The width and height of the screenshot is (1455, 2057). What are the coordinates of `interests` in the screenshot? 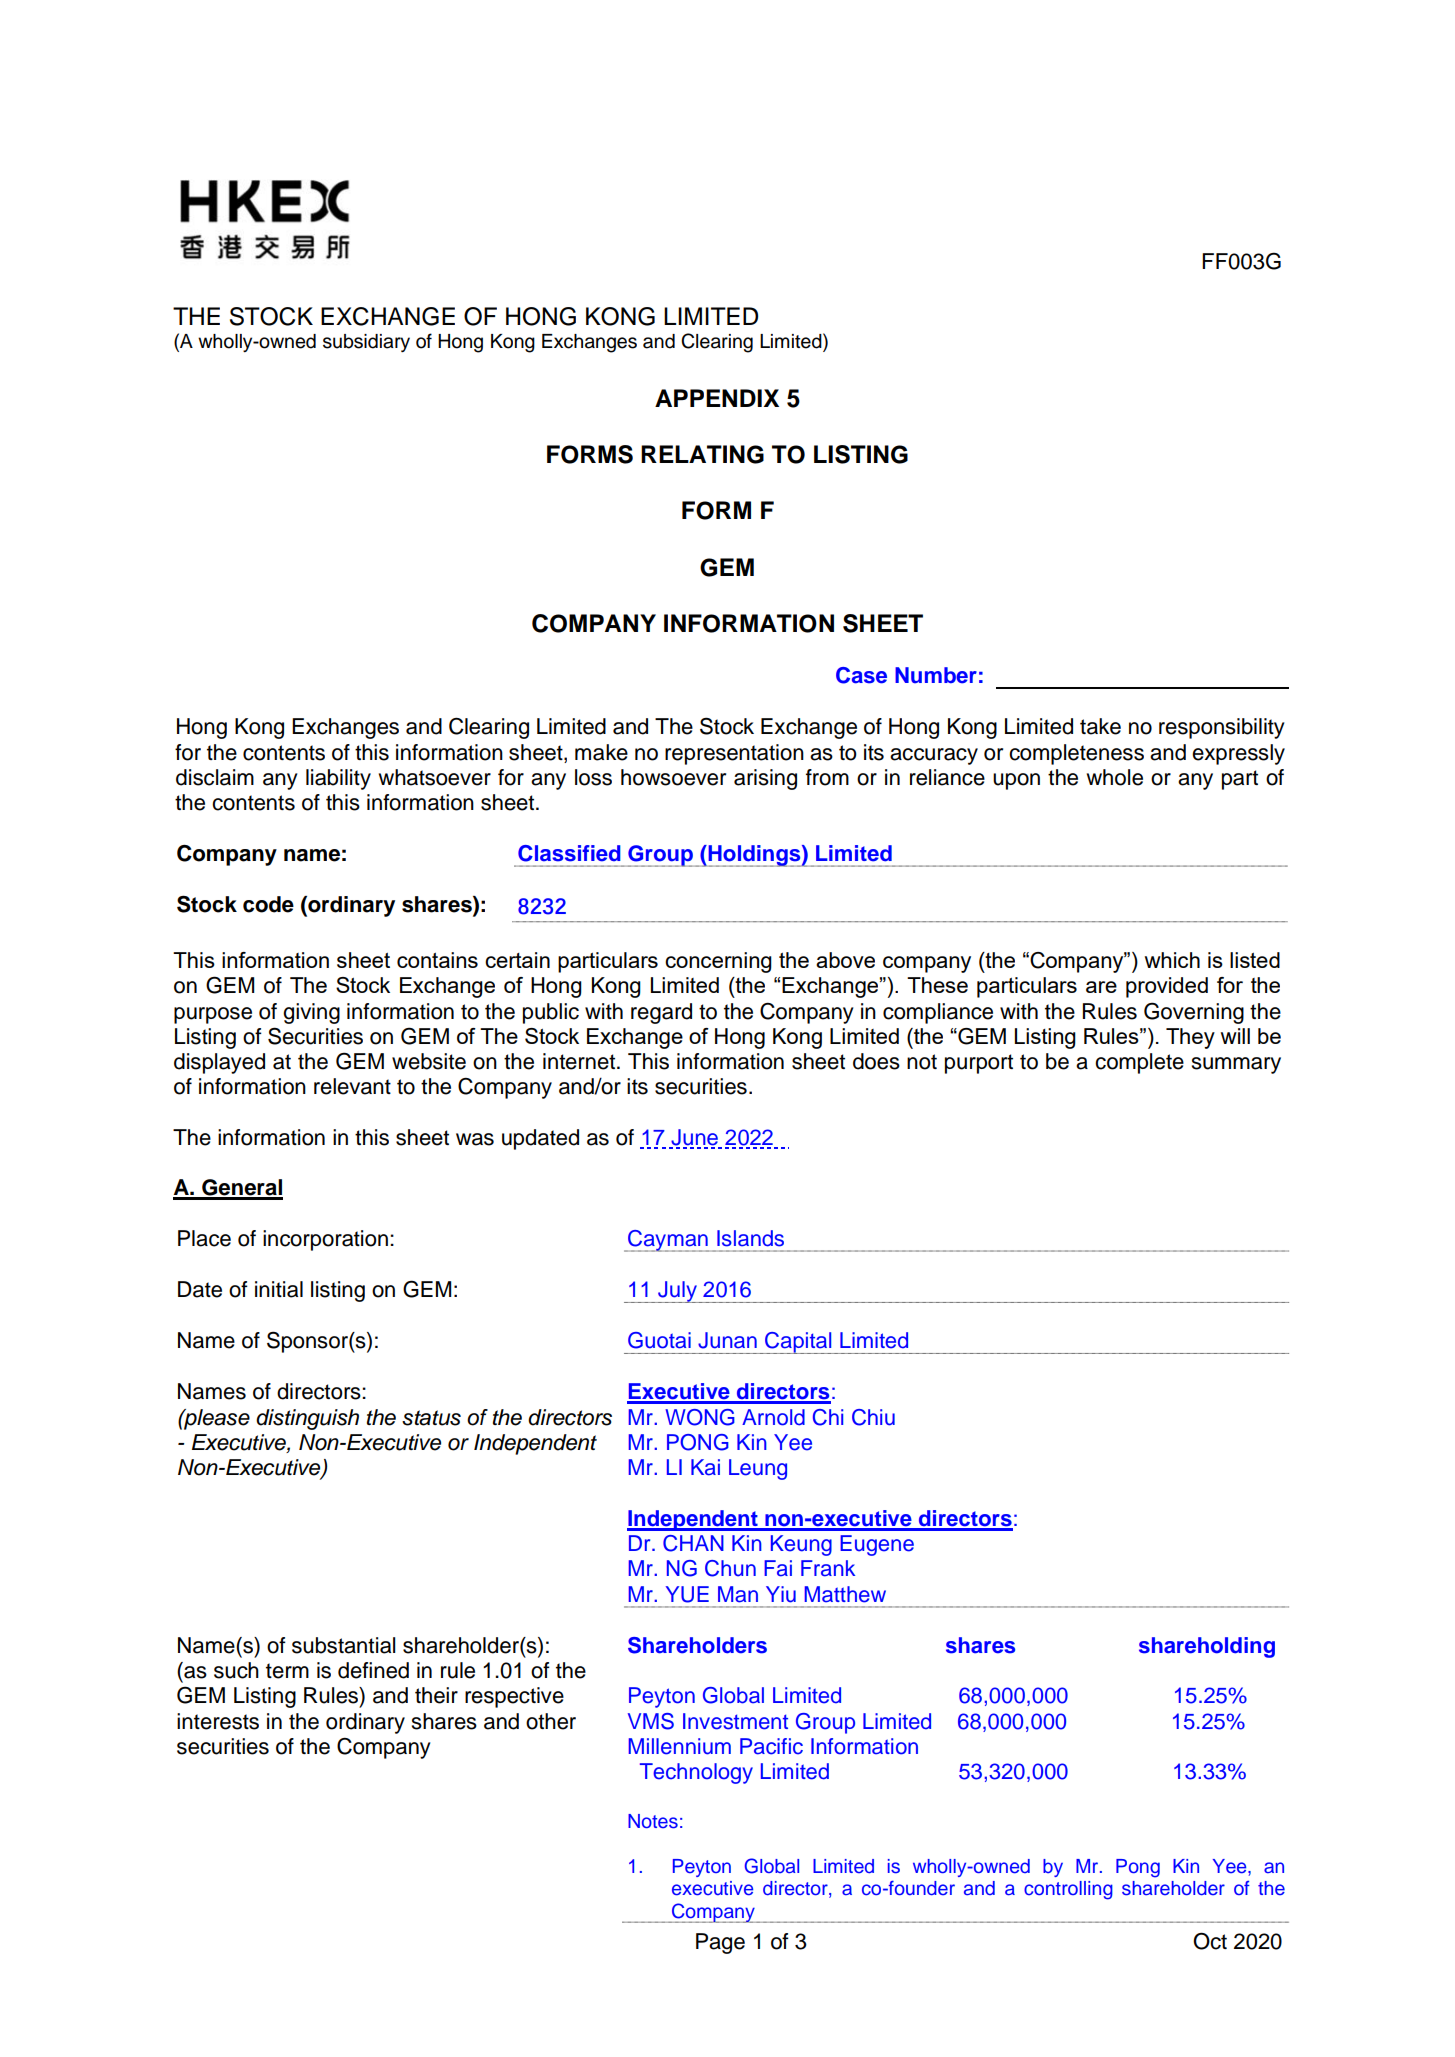 It's located at (218, 1721).
